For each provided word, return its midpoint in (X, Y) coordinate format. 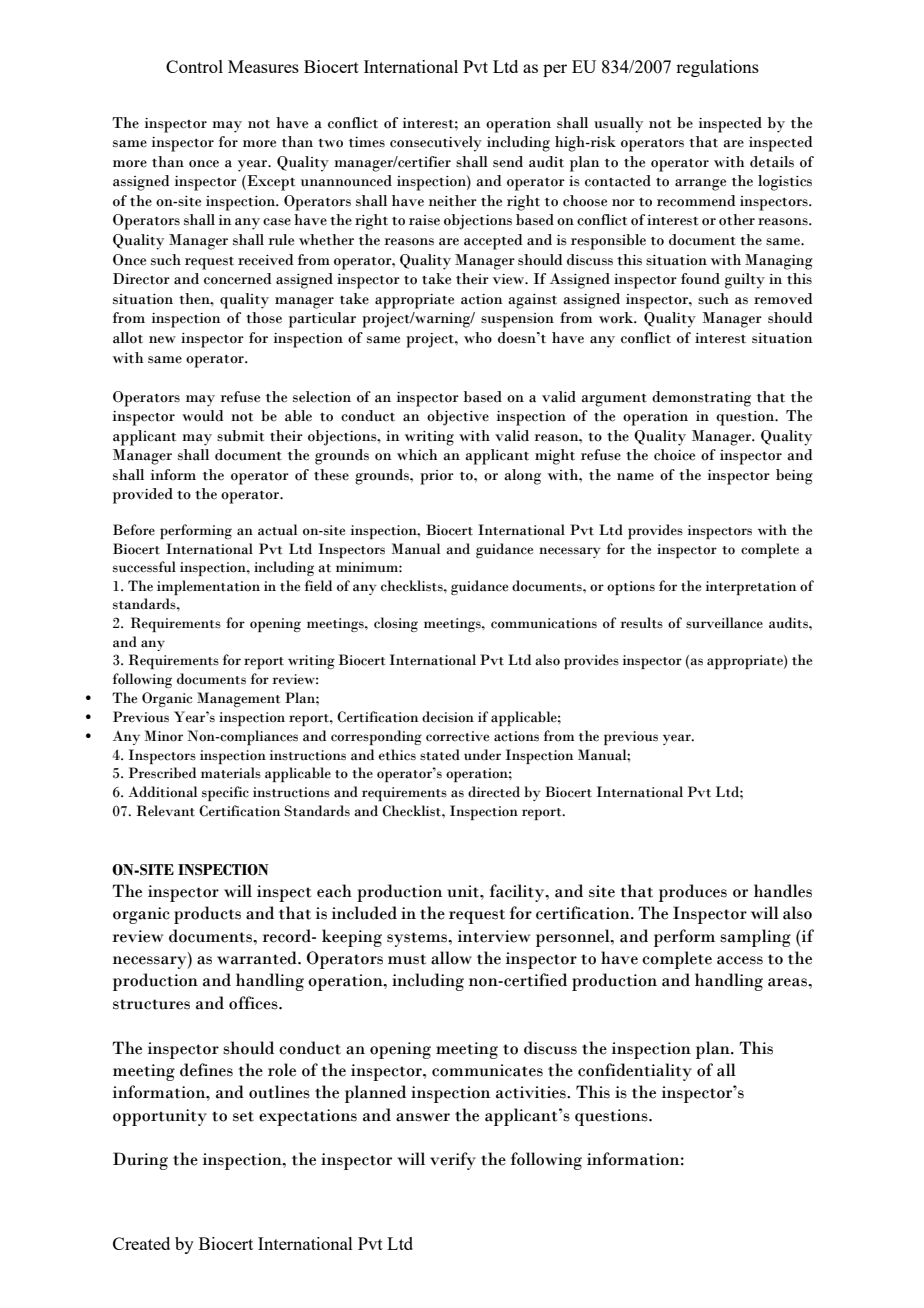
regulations (717, 68)
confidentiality (635, 1072)
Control (194, 66)
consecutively (436, 144)
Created (141, 1243)
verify (453, 1161)
